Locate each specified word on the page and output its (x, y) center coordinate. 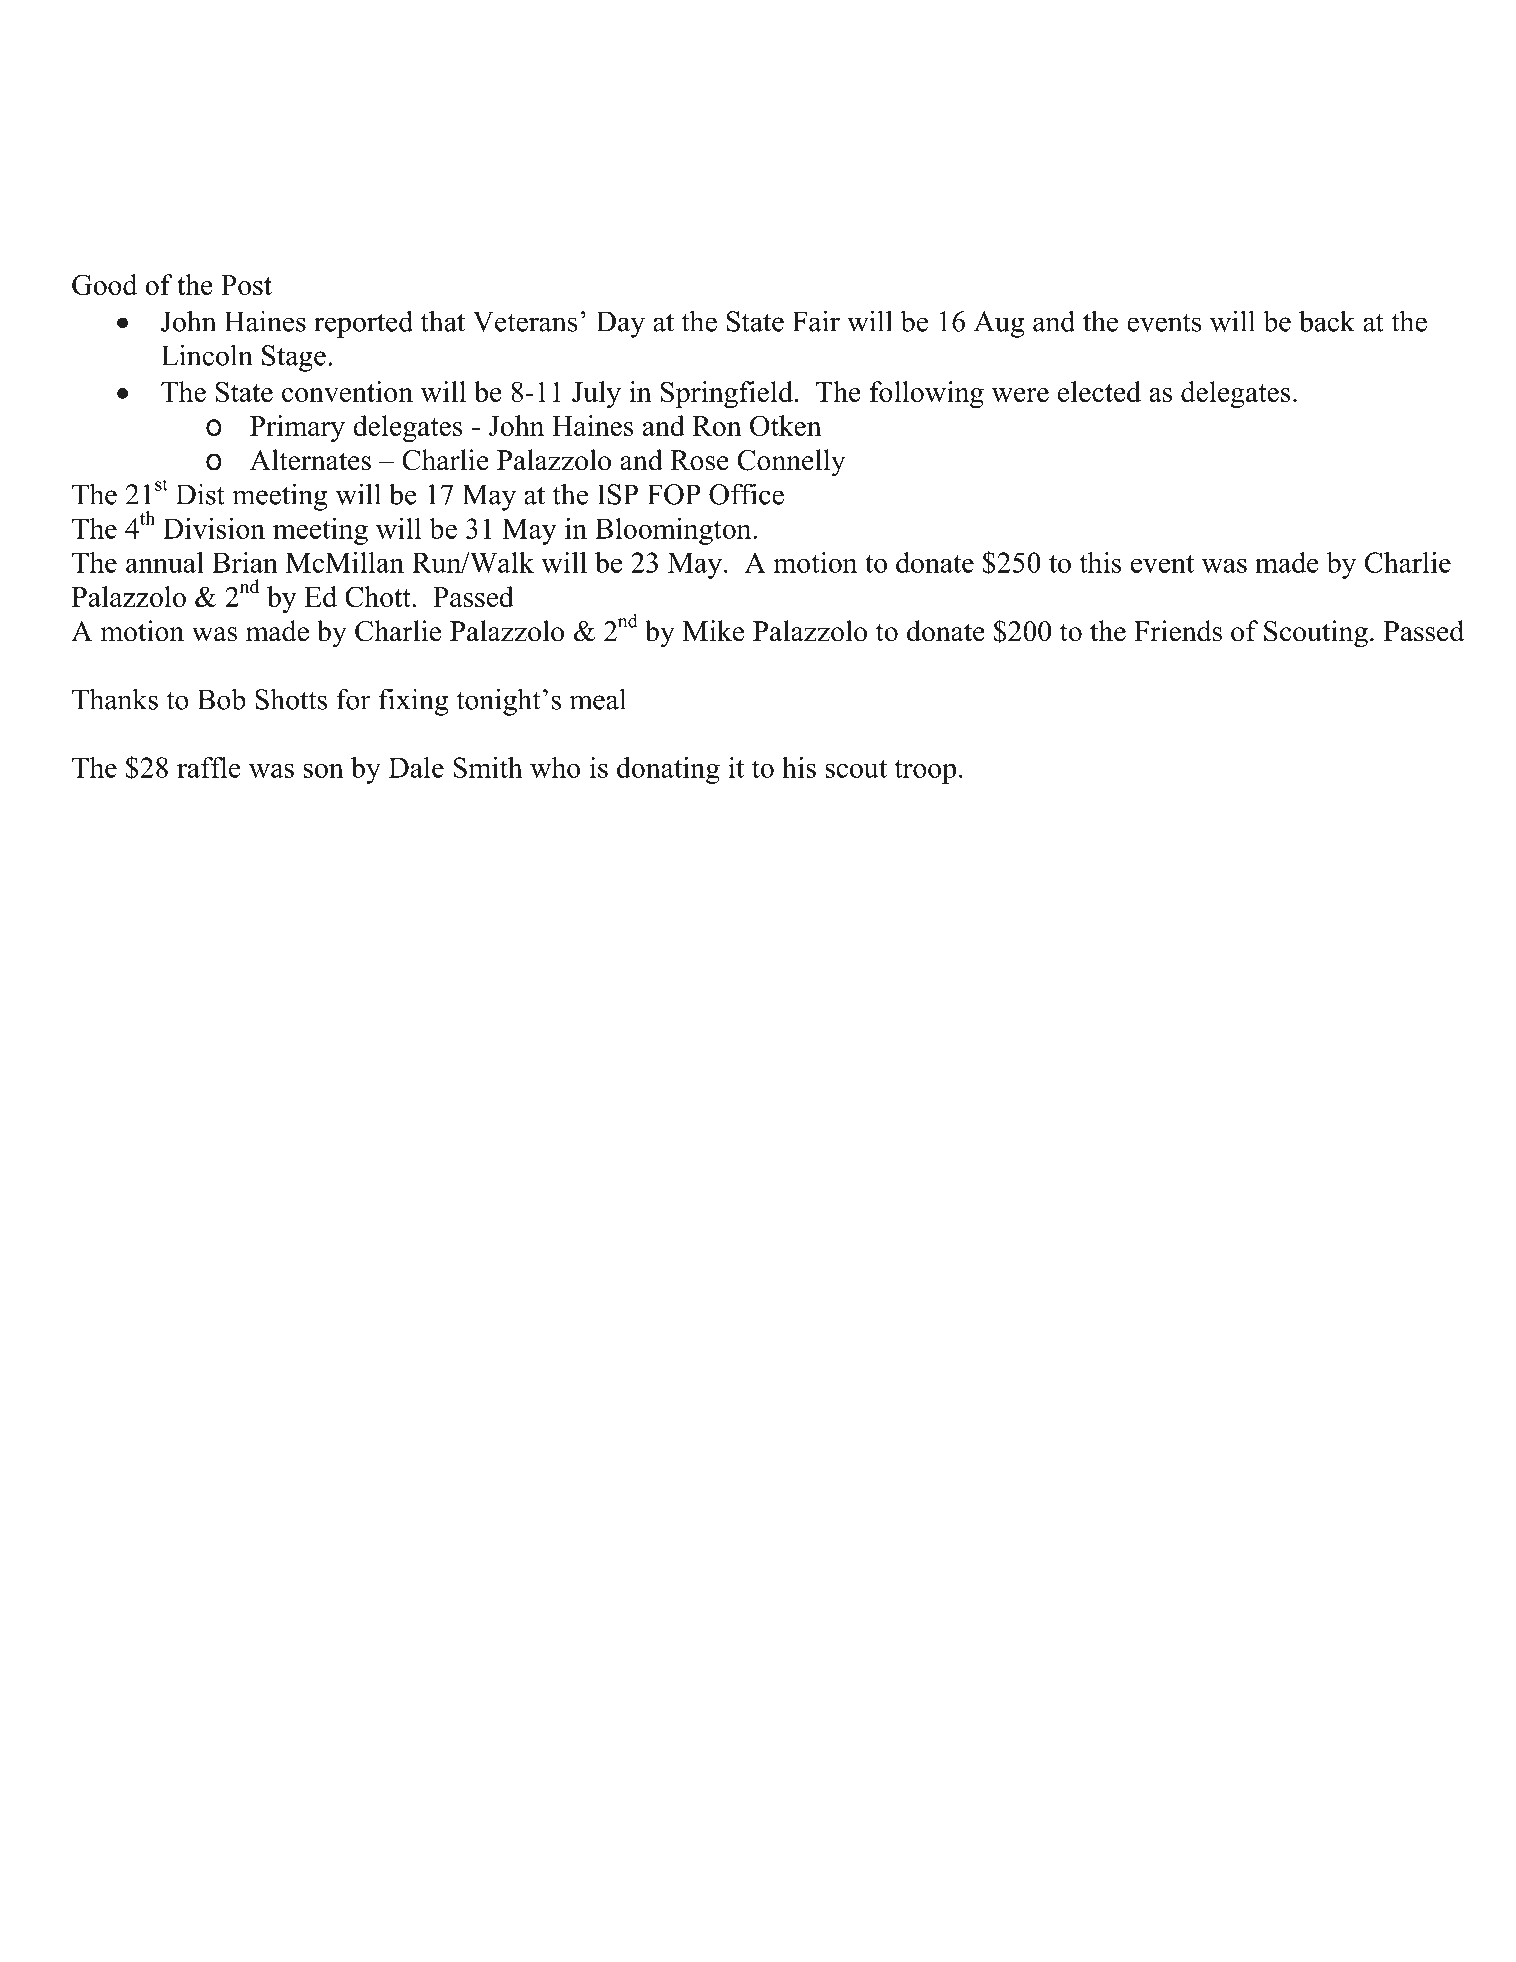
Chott (379, 596)
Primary (297, 428)
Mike (713, 631)
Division (214, 528)
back (1327, 321)
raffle (209, 767)
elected (1099, 391)
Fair (816, 321)
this (1101, 562)
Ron (717, 426)
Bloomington (674, 531)
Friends (1178, 631)
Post (246, 285)
